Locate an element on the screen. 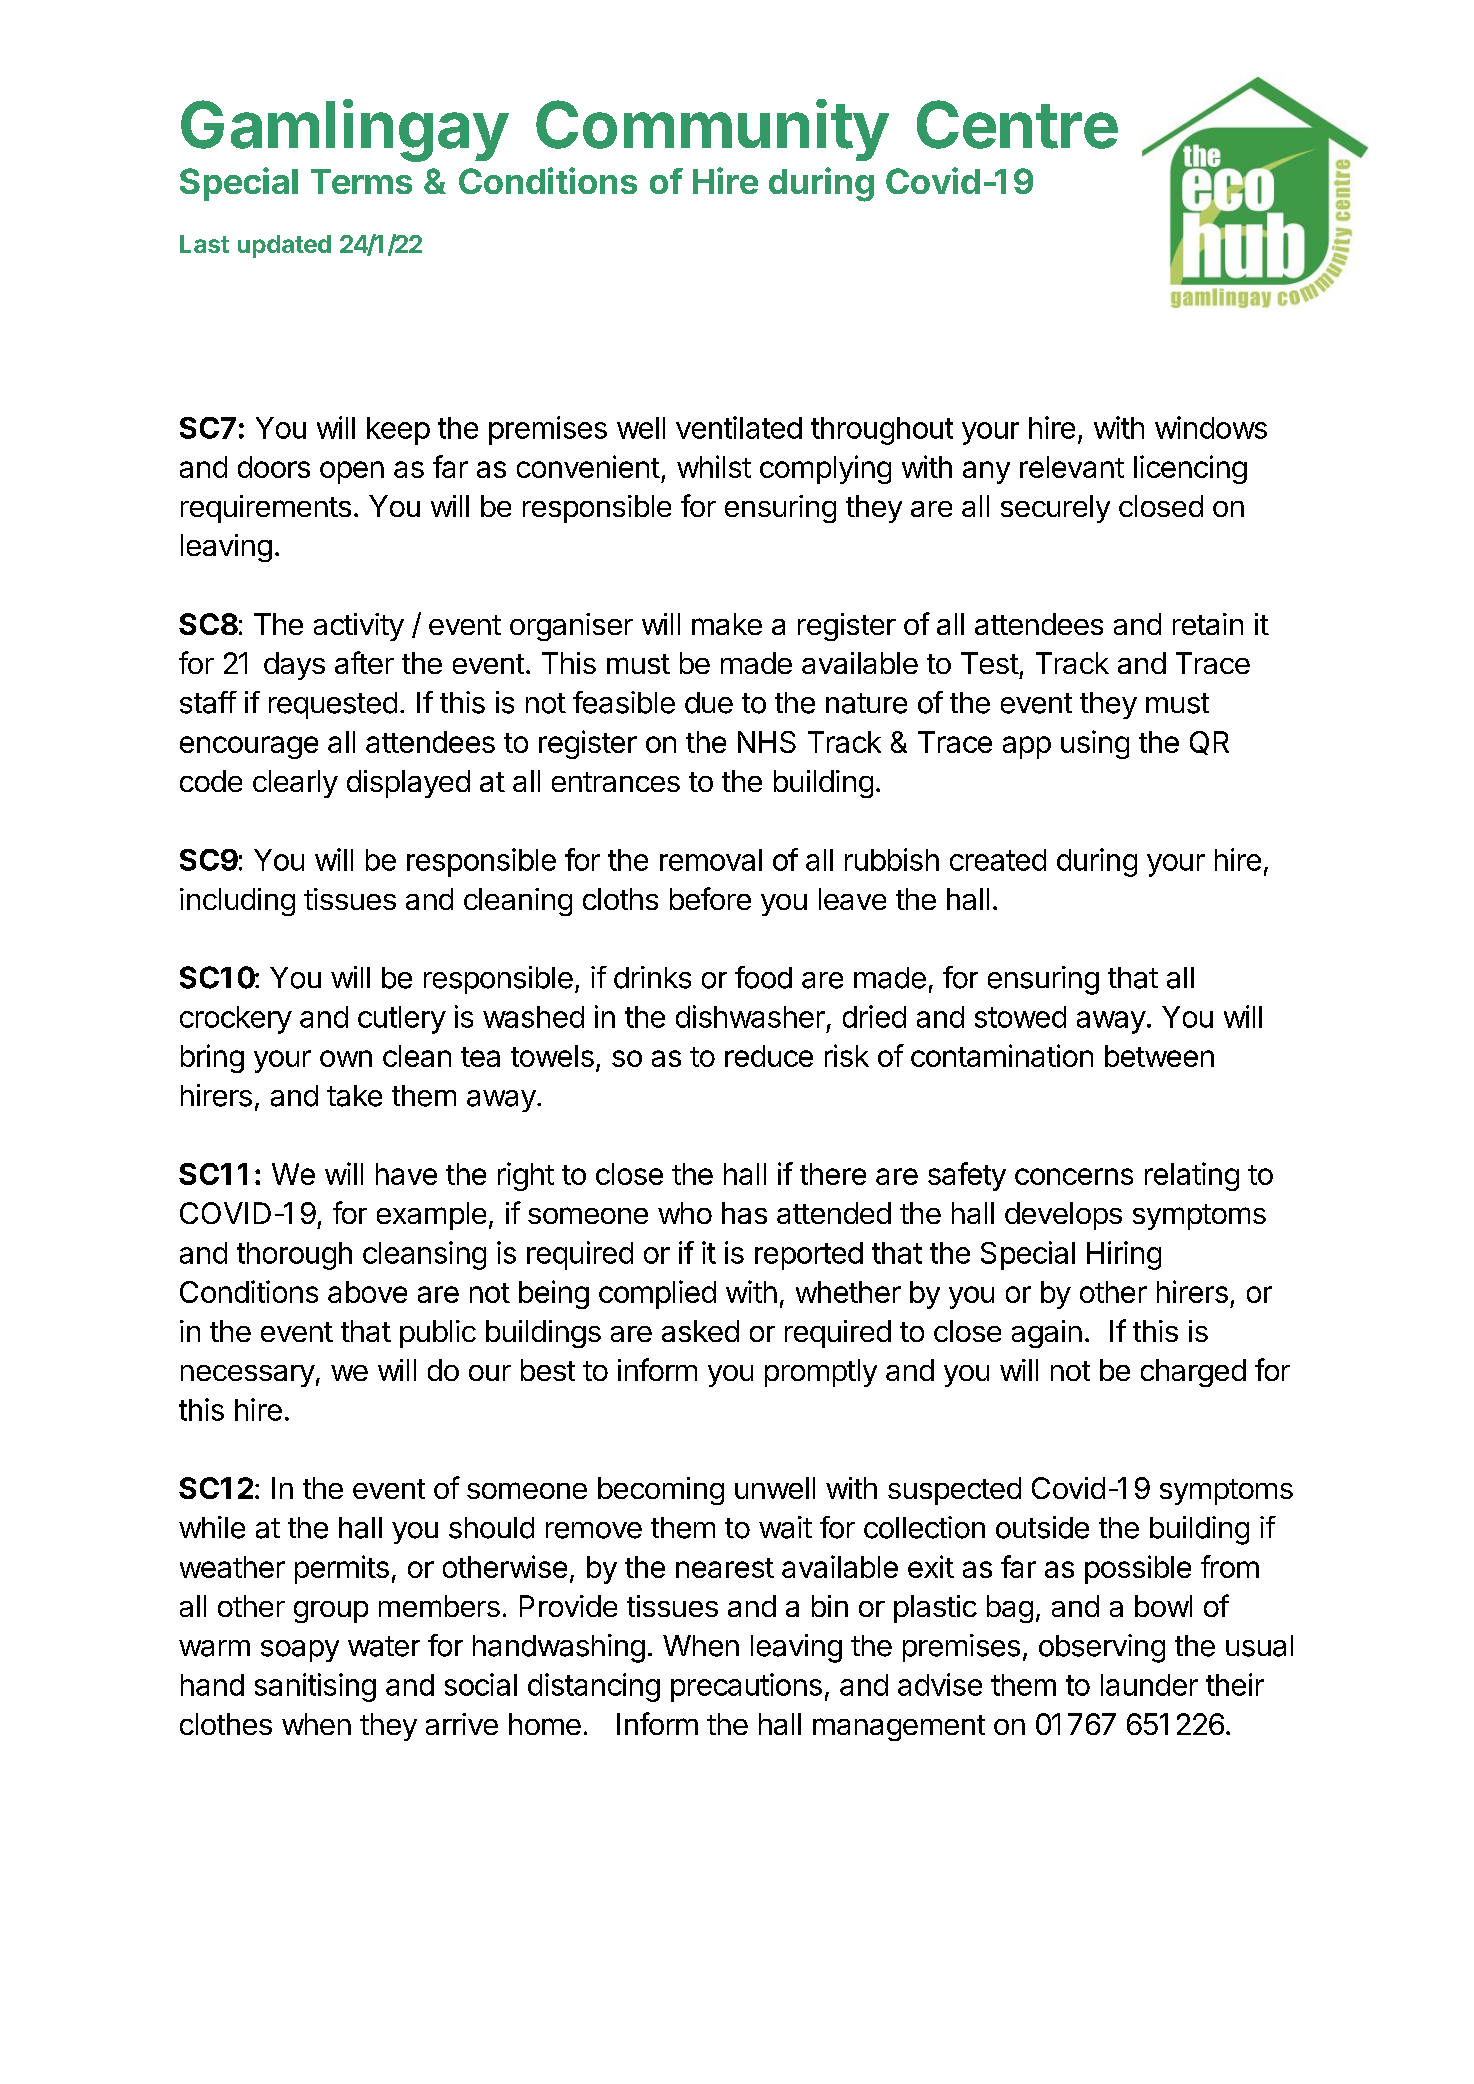  Terms is located at coordinates (361, 181).
